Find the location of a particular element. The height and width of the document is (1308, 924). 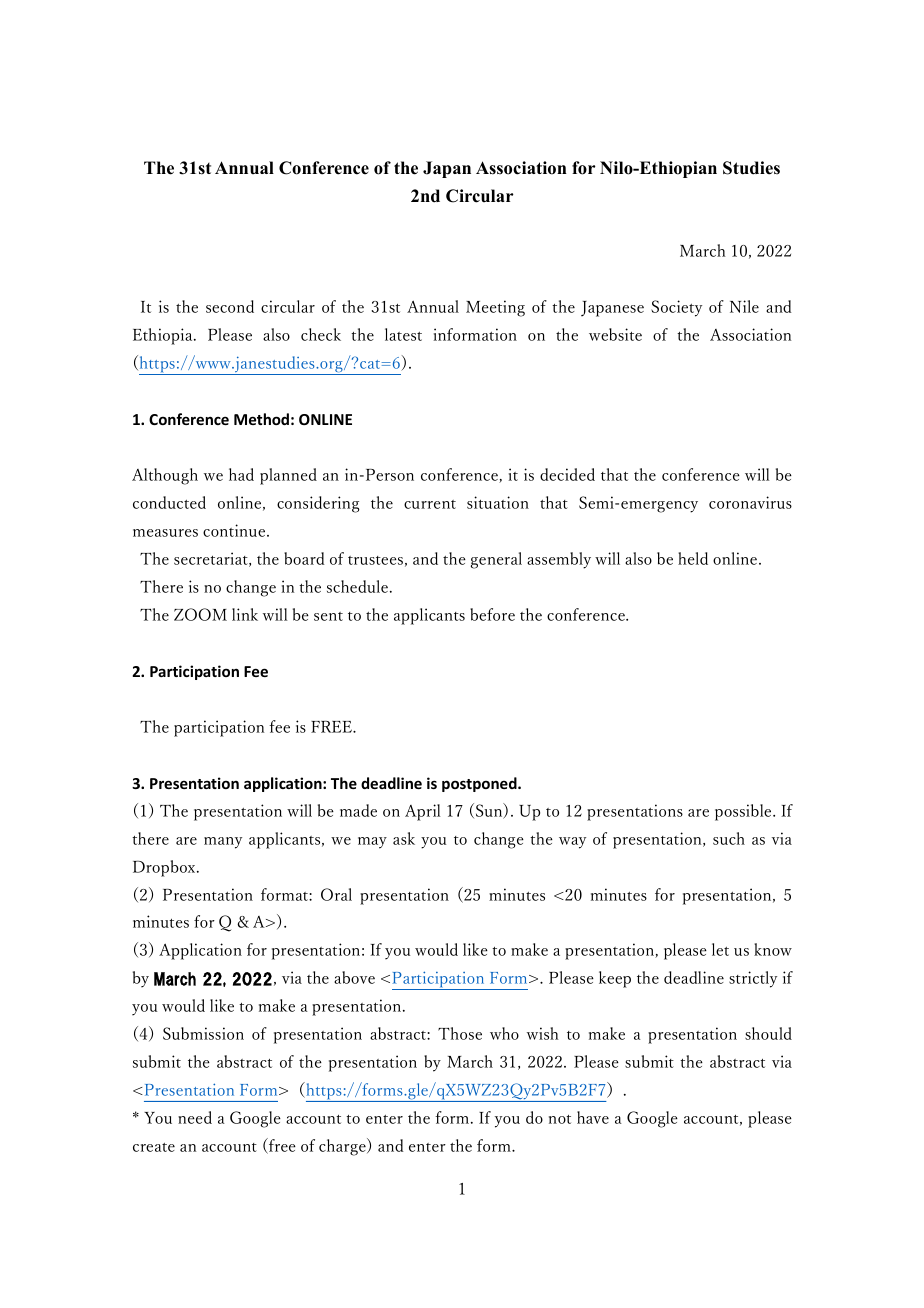

Submission is located at coordinates (203, 1033).
